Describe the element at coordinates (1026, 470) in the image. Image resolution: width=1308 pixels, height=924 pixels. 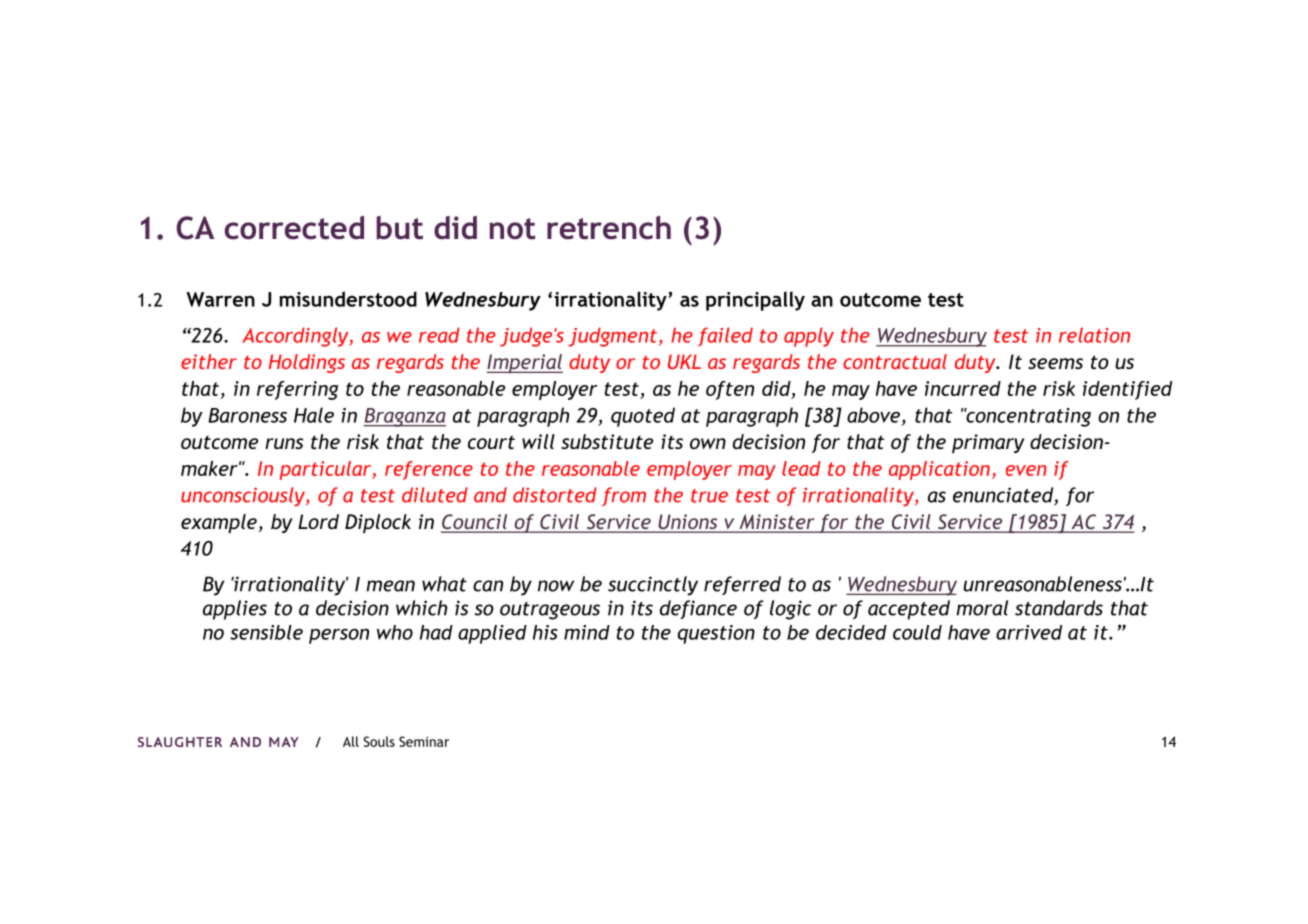
I see `even` at that location.
